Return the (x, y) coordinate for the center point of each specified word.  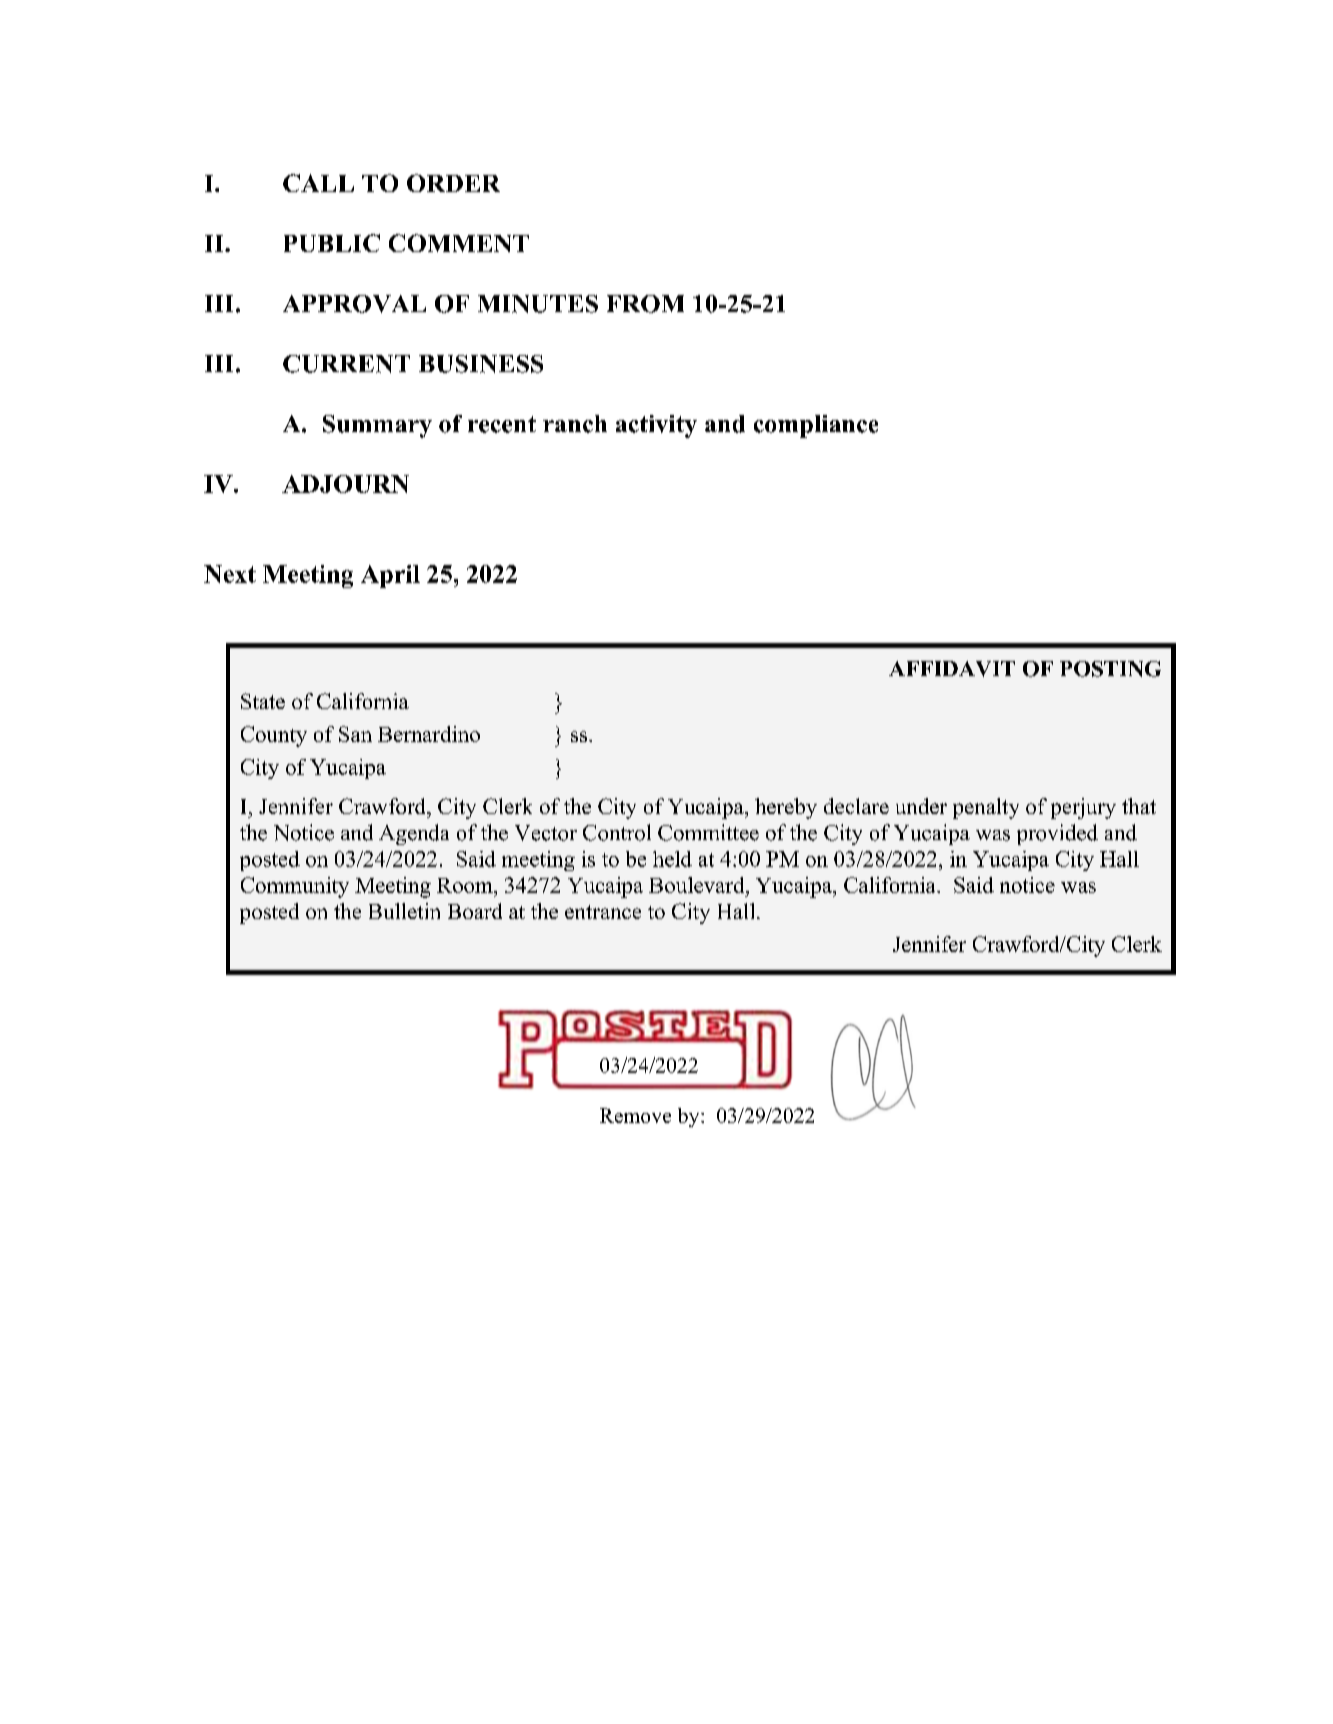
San (355, 734)
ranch (575, 424)
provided (1057, 834)
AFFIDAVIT (952, 669)
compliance (816, 426)
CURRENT (346, 364)
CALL (318, 183)
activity (656, 426)
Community (295, 887)
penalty (986, 808)
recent (502, 424)
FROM (645, 304)
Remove (635, 1115)
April (390, 576)
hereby (786, 808)
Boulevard (698, 885)
